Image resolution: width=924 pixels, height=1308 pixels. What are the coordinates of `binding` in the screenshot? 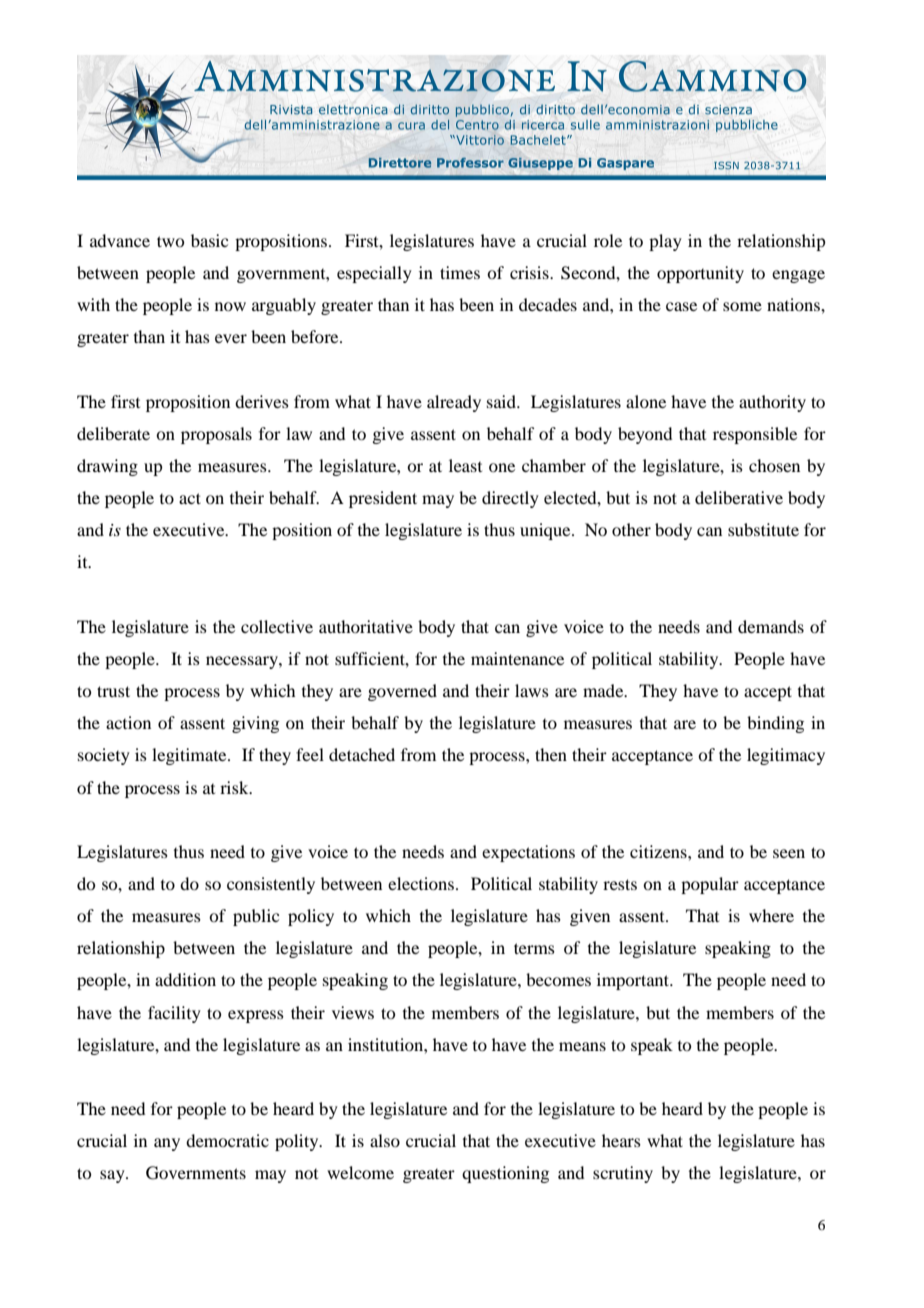 It's located at (775, 724).
